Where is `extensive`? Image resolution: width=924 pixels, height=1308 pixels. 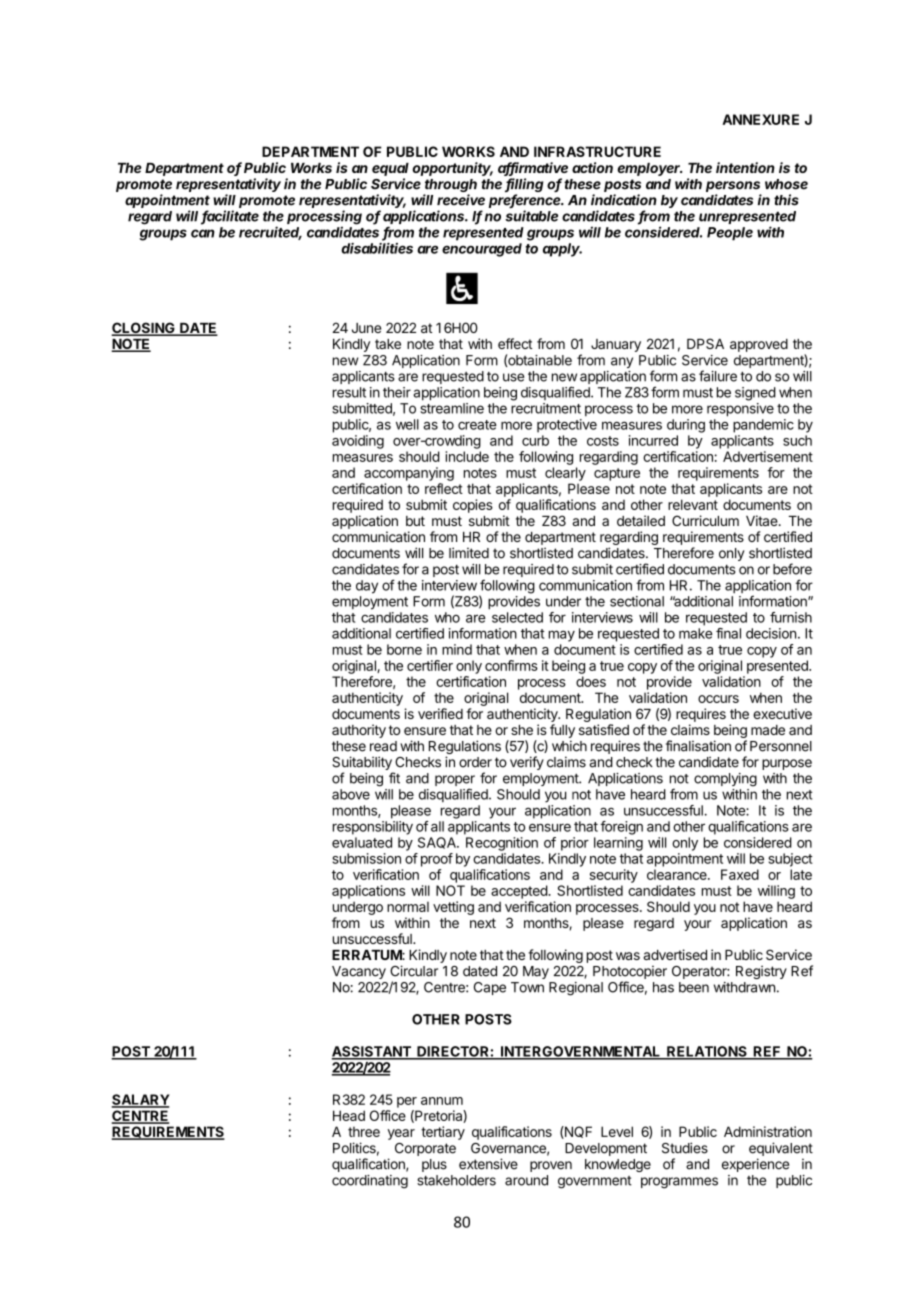
extensive is located at coordinates (488, 1164).
